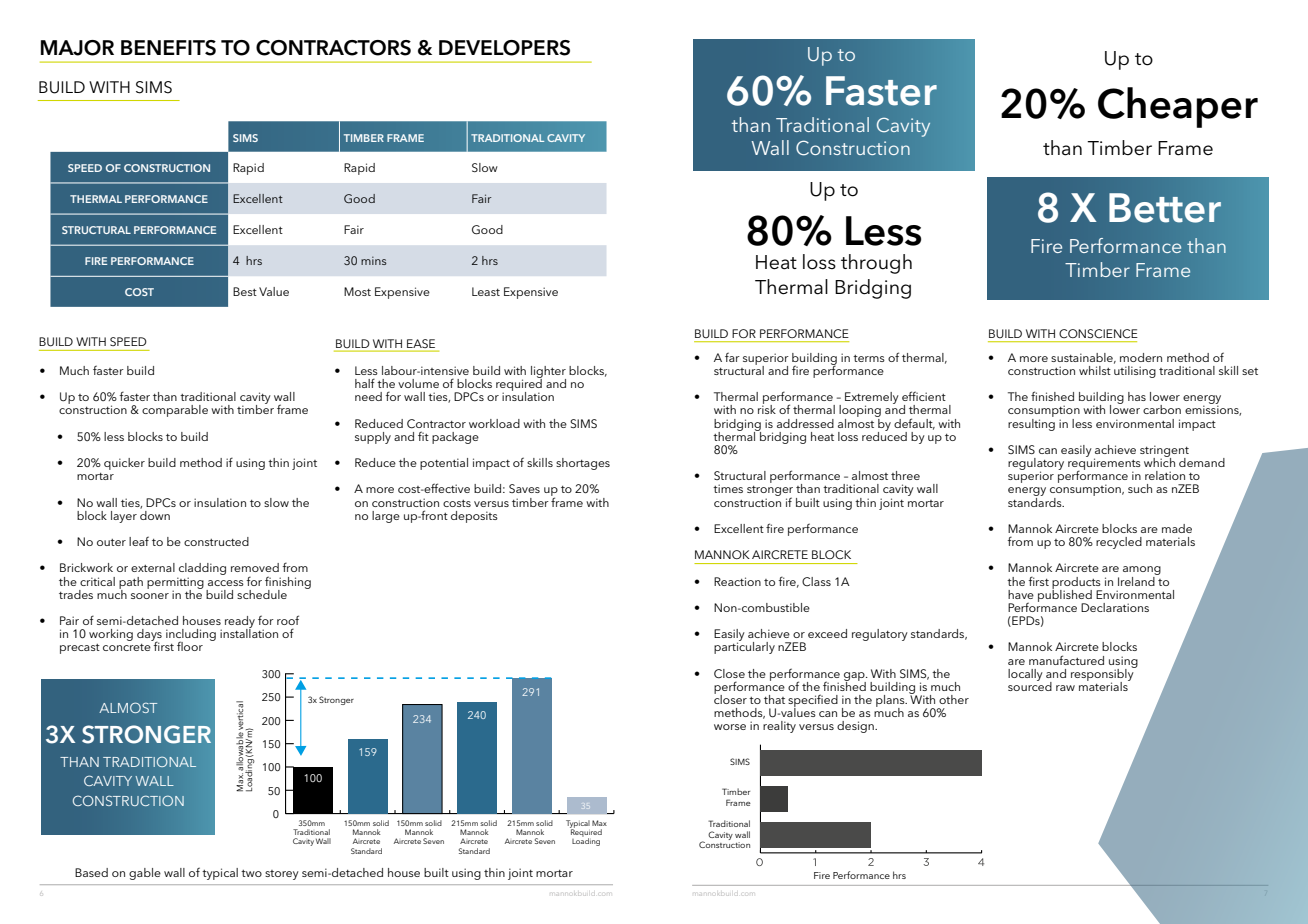 Image resolution: width=1308 pixels, height=924 pixels. I want to click on BENEFITS, so click(168, 48).
